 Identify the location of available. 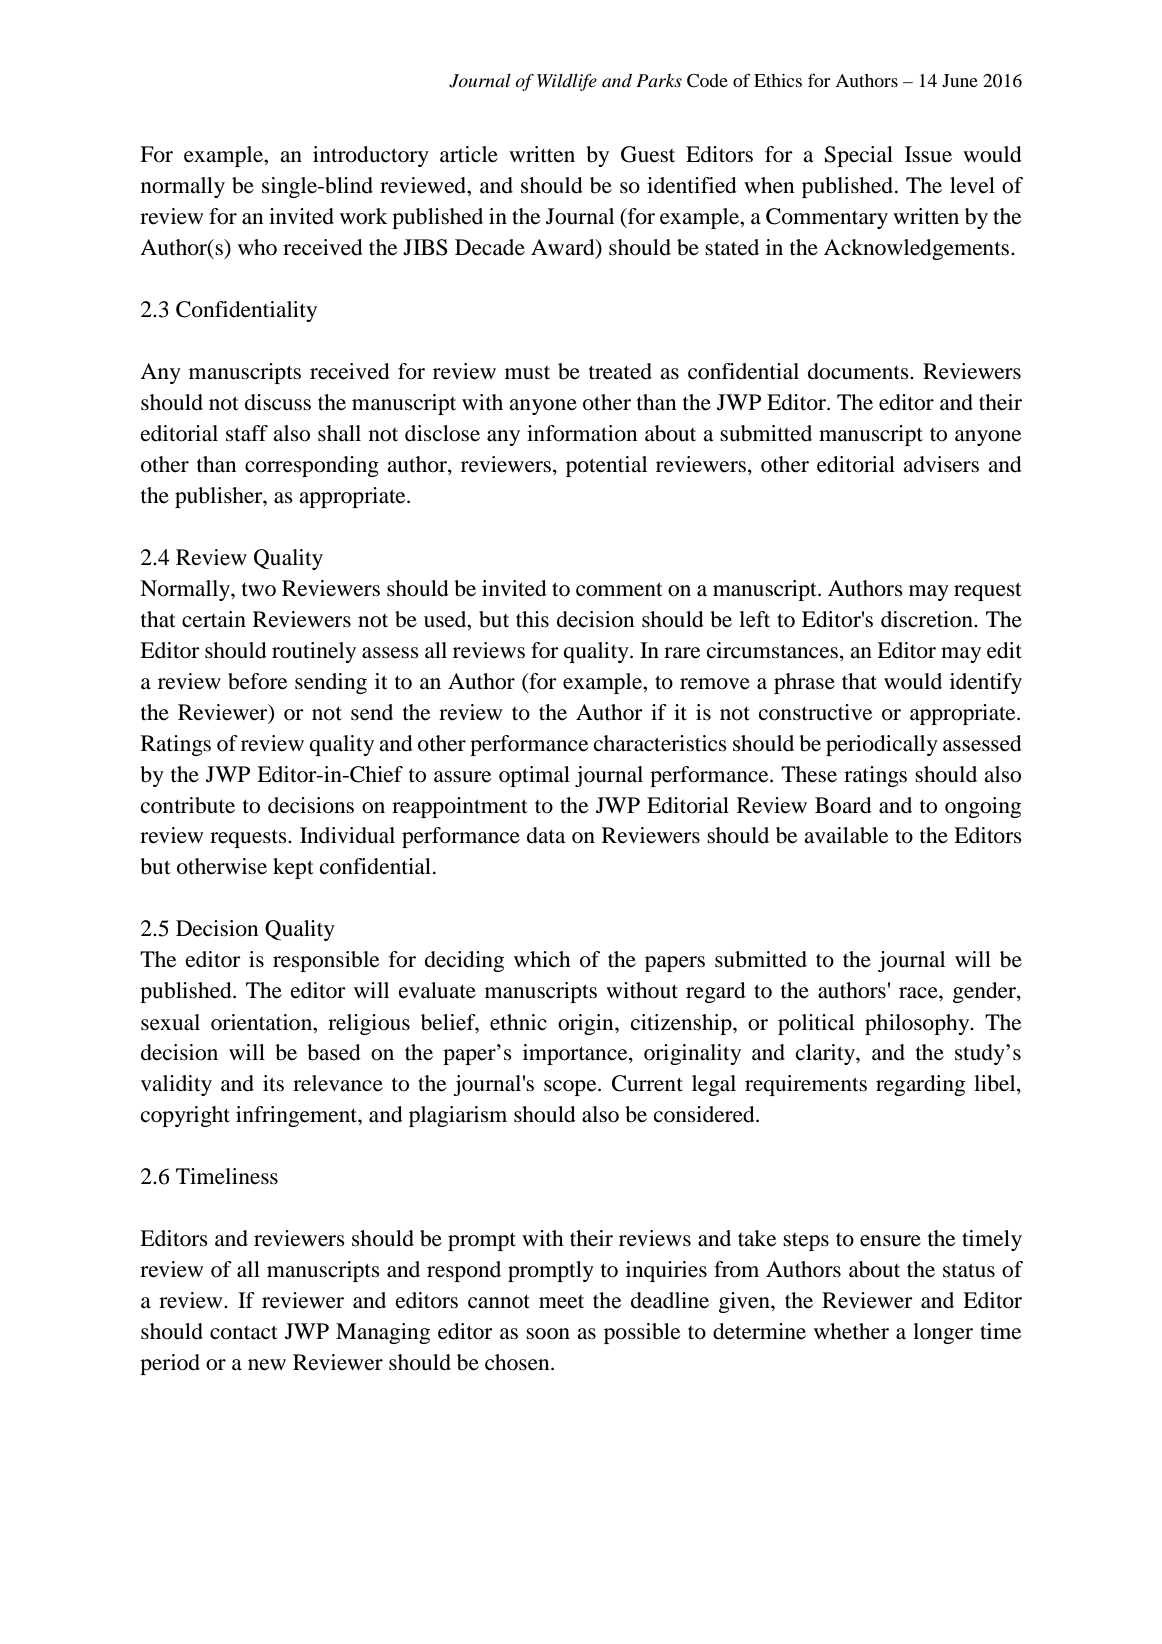
(846, 835).
